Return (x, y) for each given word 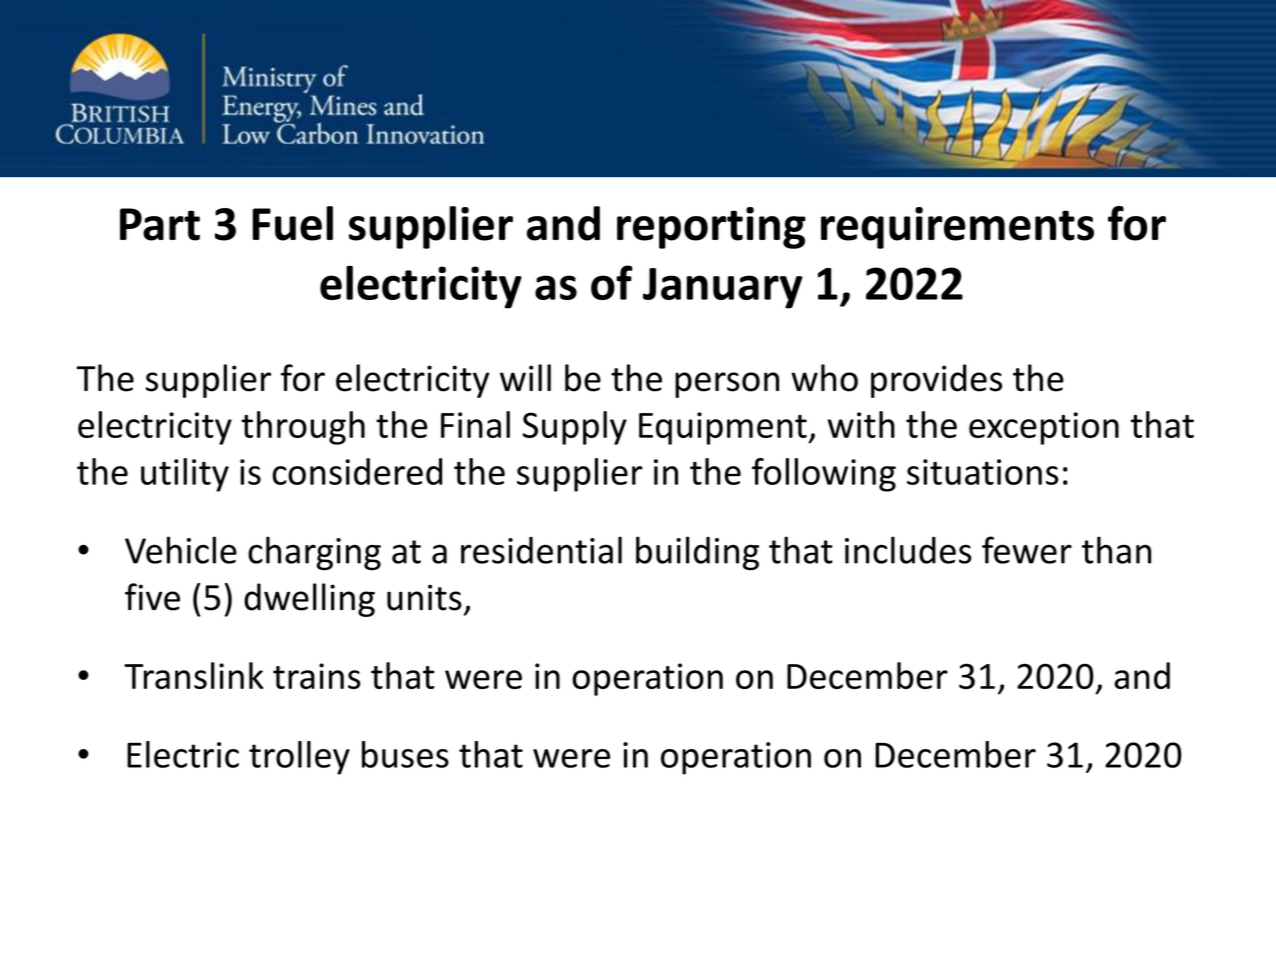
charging (314, 553)
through (303, 428)
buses (405, 754)
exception (1044, 428)
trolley (299, 758)
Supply (575, 428)
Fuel (293, 223)
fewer (1027, 550)
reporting (711, 228)
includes (908, 550)
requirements (957, 228)
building (697, 553)
